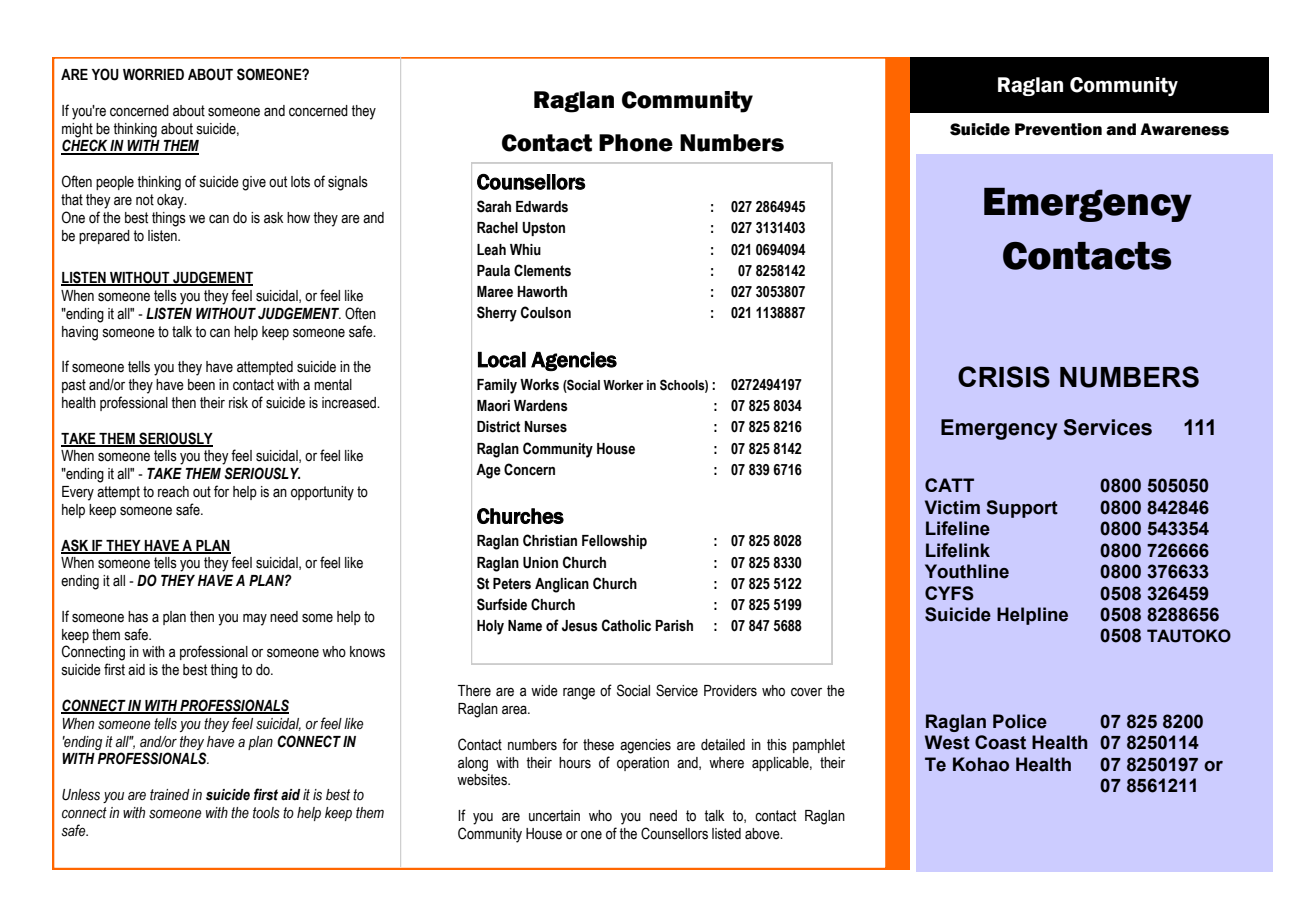 Image resolution: width=1308 pixels, height=924 pixels. What do you see at coordinates (173, 492) in the document?
I see `reach` at bounding box center [173, 492].
